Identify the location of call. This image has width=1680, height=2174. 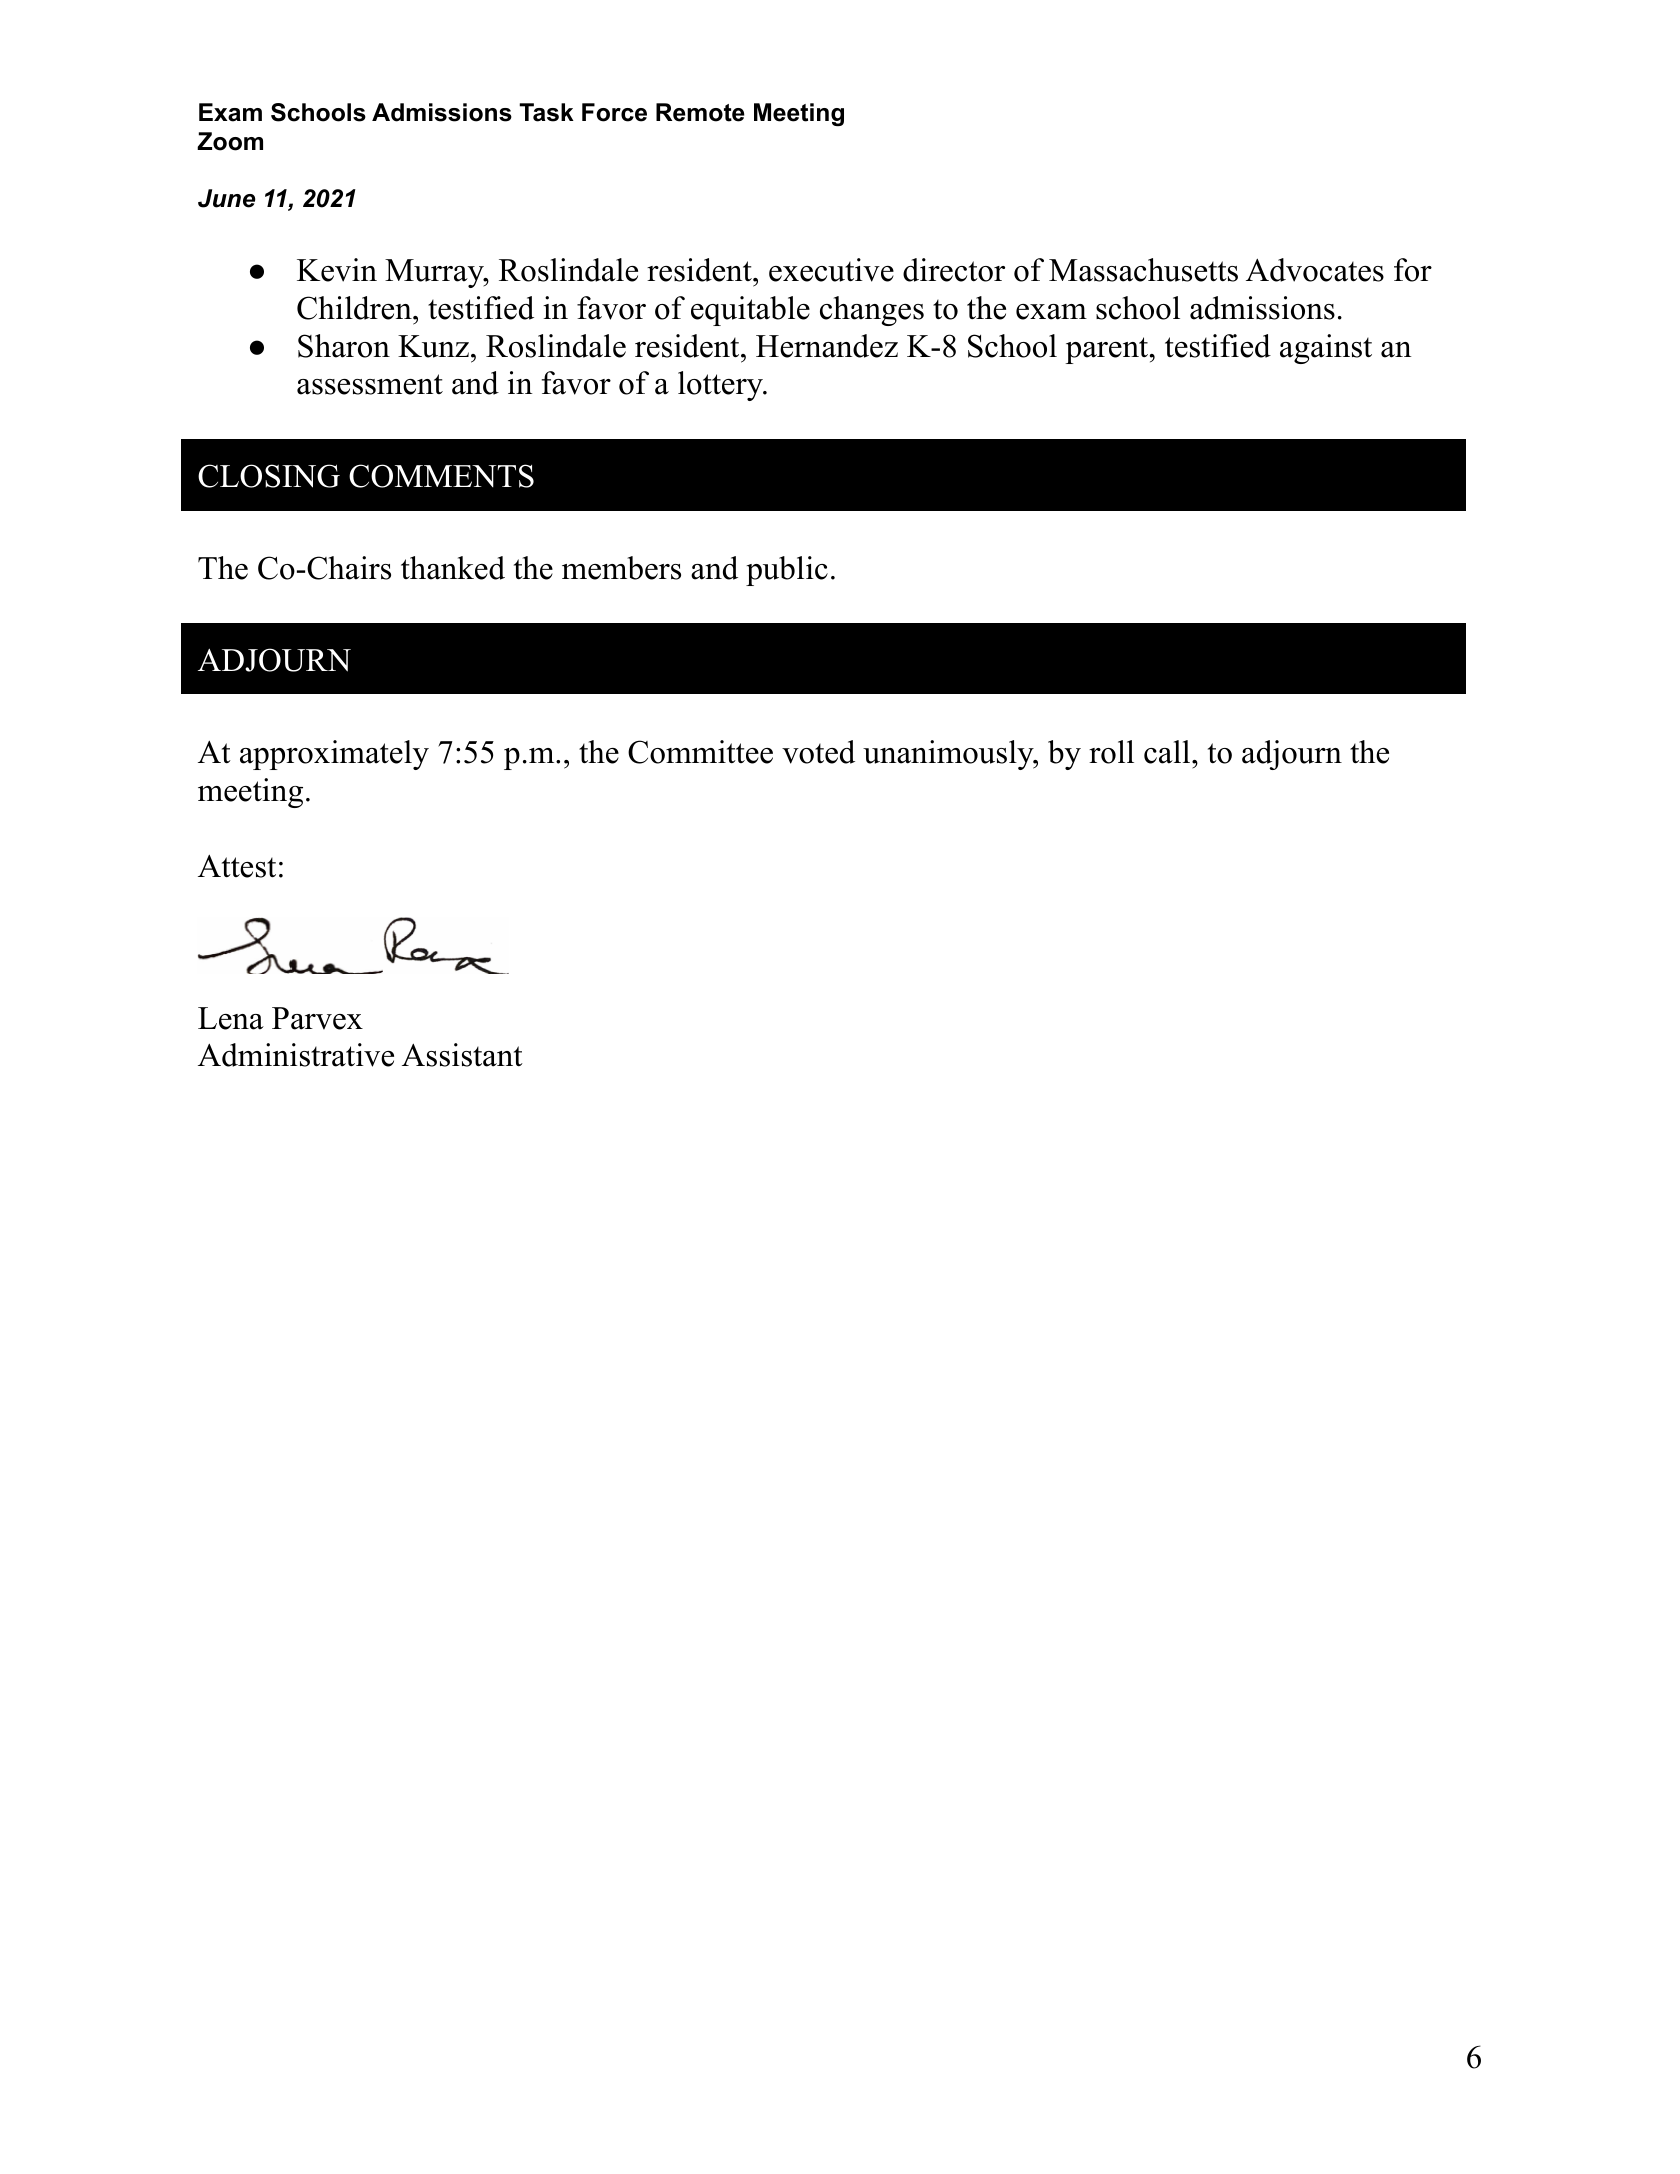
(1168, 752).
